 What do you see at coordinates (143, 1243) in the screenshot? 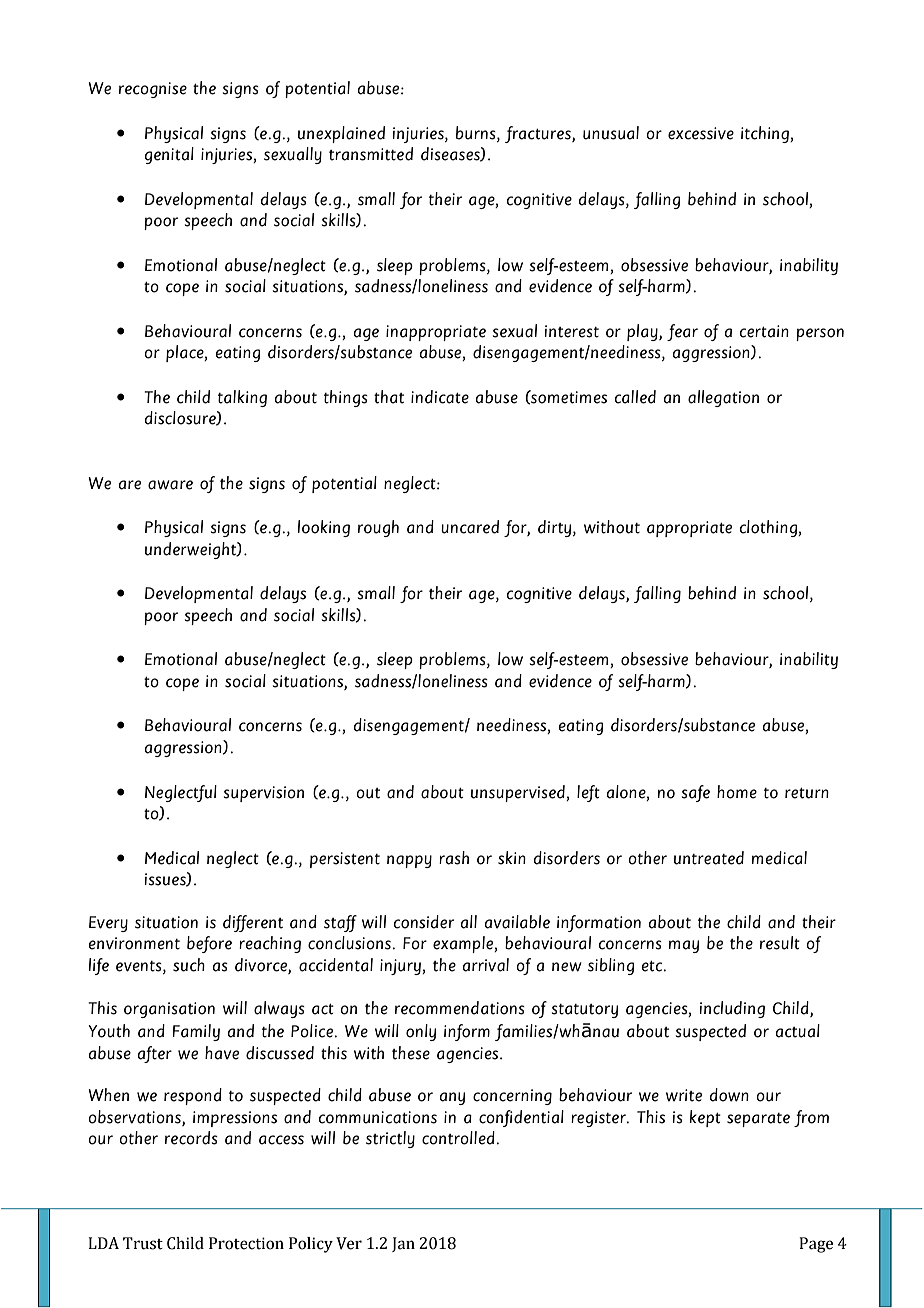
I see `Trust` at bounding box center [143, 1243].
